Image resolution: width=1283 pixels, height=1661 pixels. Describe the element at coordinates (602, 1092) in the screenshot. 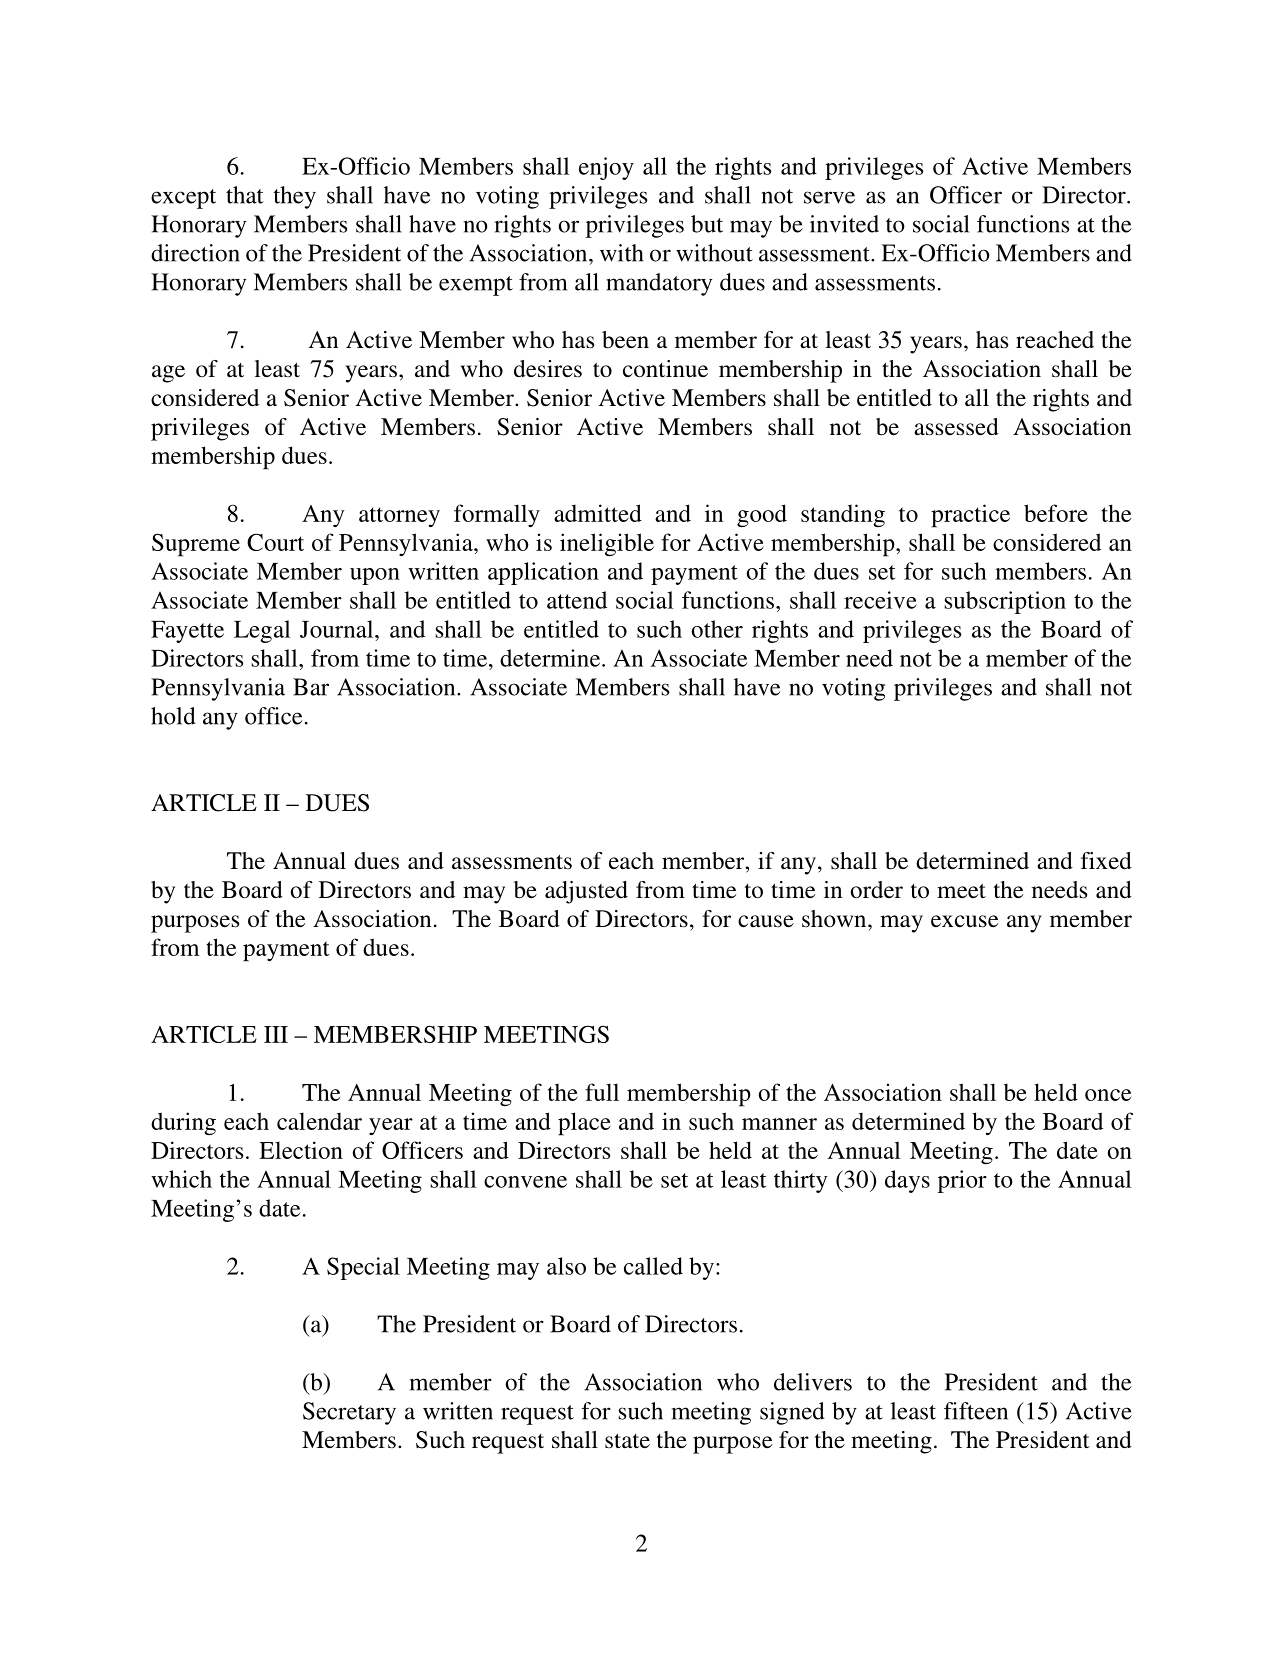

I see `full` at that location.
